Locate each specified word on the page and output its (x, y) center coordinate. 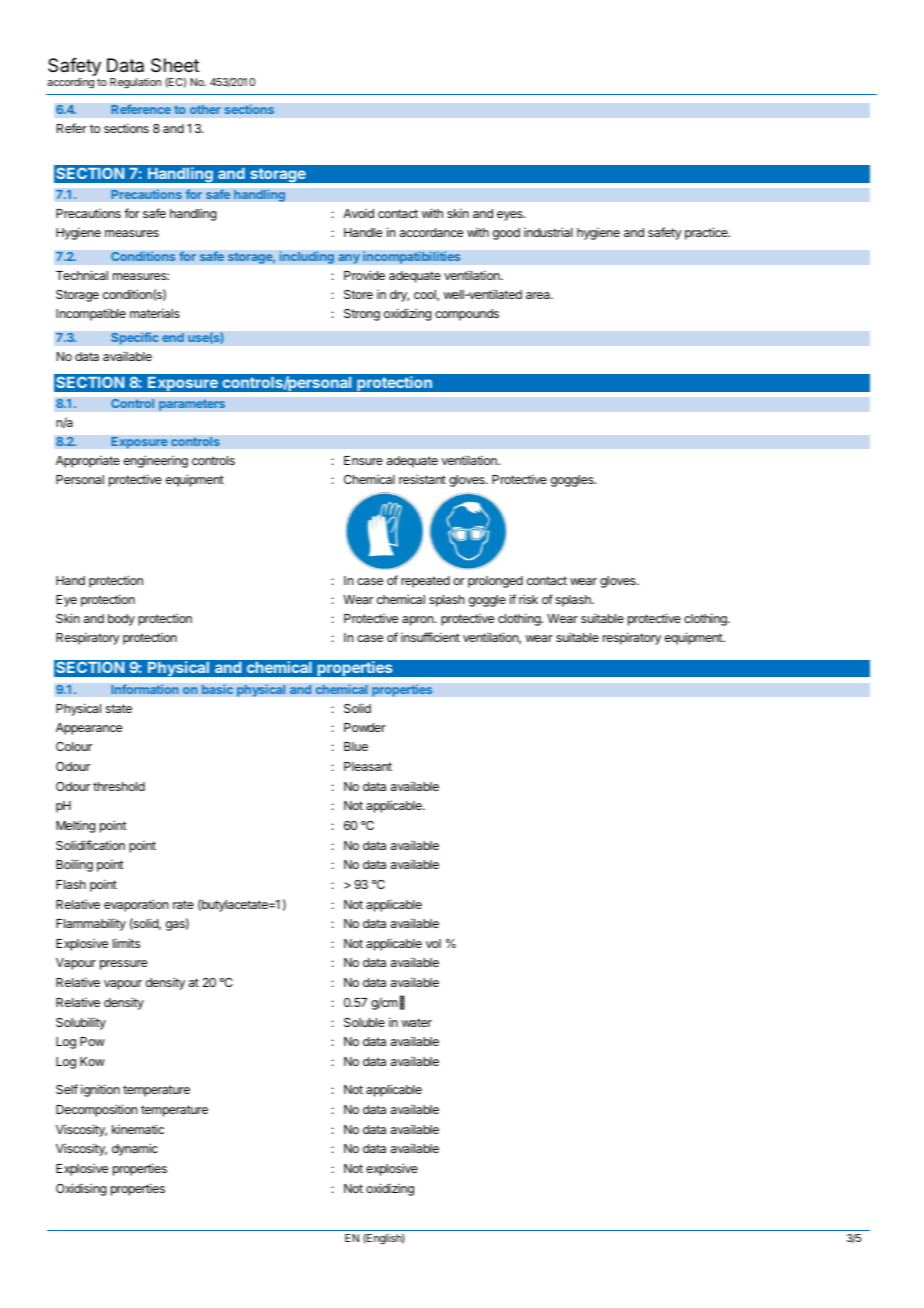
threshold (119, 786)
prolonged (495, 582)
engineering (156, 461)
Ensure (363, 460)
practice (707, 233)
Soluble (364, 1022)
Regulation (135, 83)
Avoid (358, 213)
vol (433, 943)
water (417, 1022)
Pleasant (368, 766)
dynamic (135, 1149)
